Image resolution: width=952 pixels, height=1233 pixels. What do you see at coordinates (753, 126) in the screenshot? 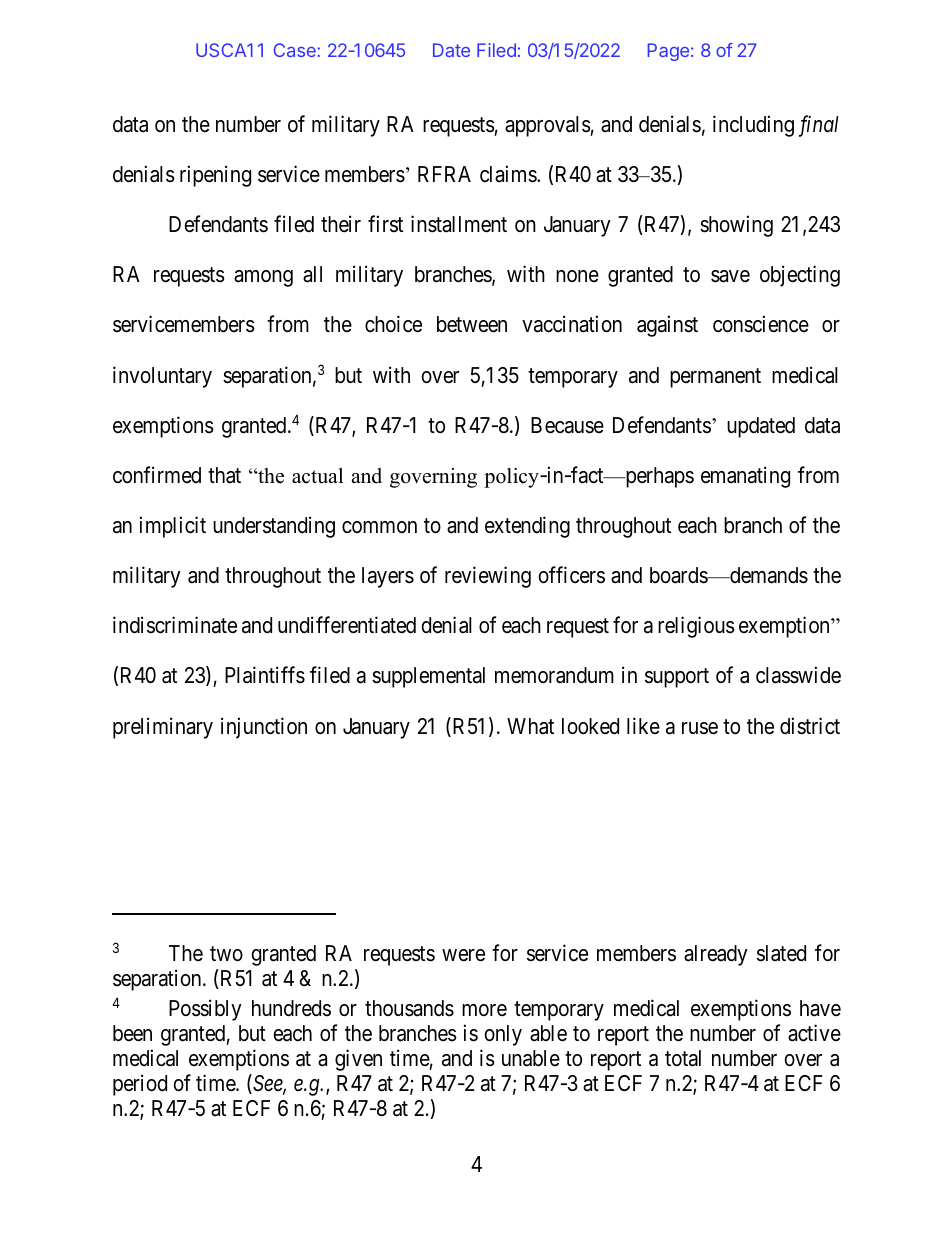
I see `including` at bounding box center [753, 126].
